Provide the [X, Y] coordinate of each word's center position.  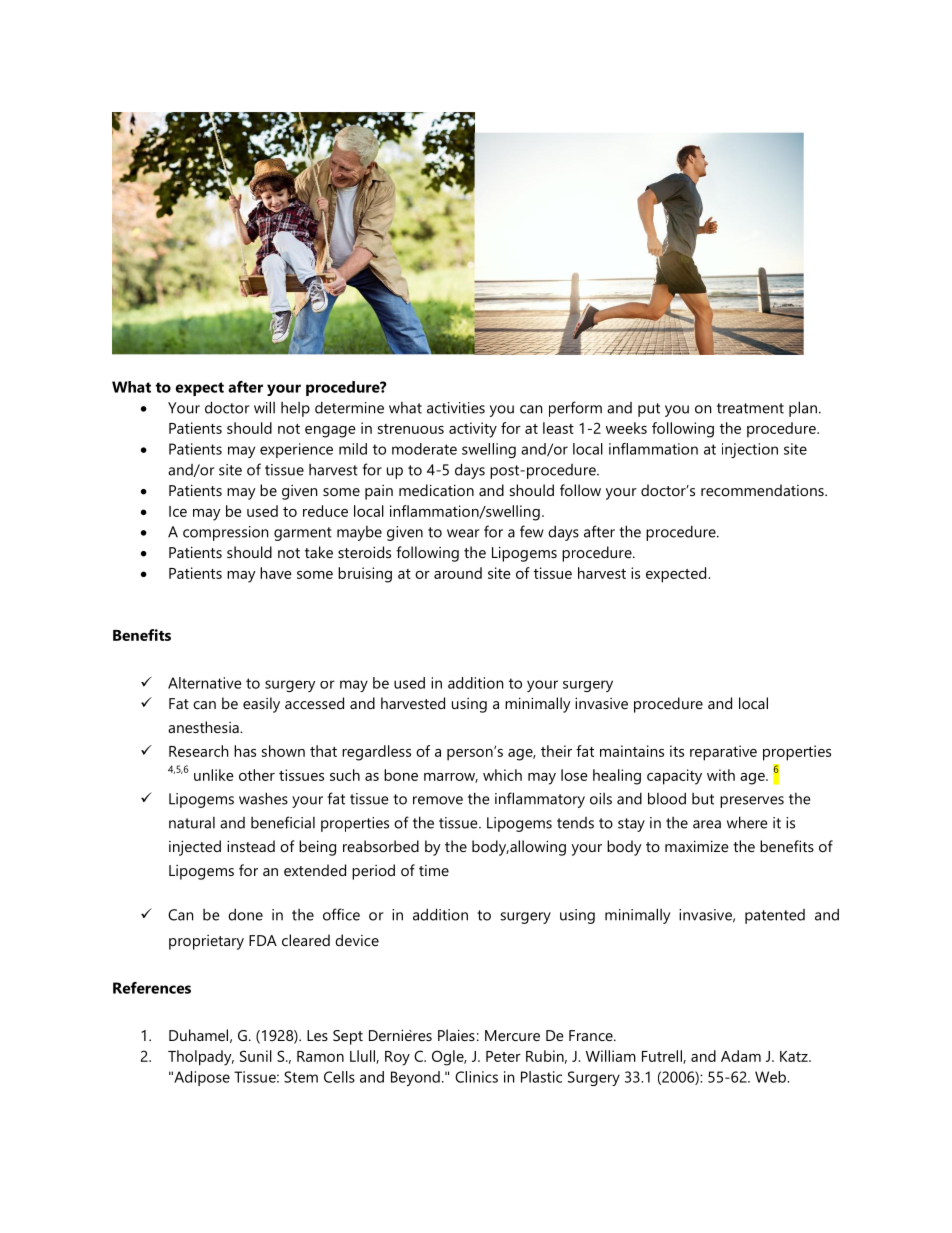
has [245, 751]
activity [473, 430]
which [502, 775]
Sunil [256, 1056]
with [721, 775]
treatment [750, 408]
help [295, 409]
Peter [503, 1056]
